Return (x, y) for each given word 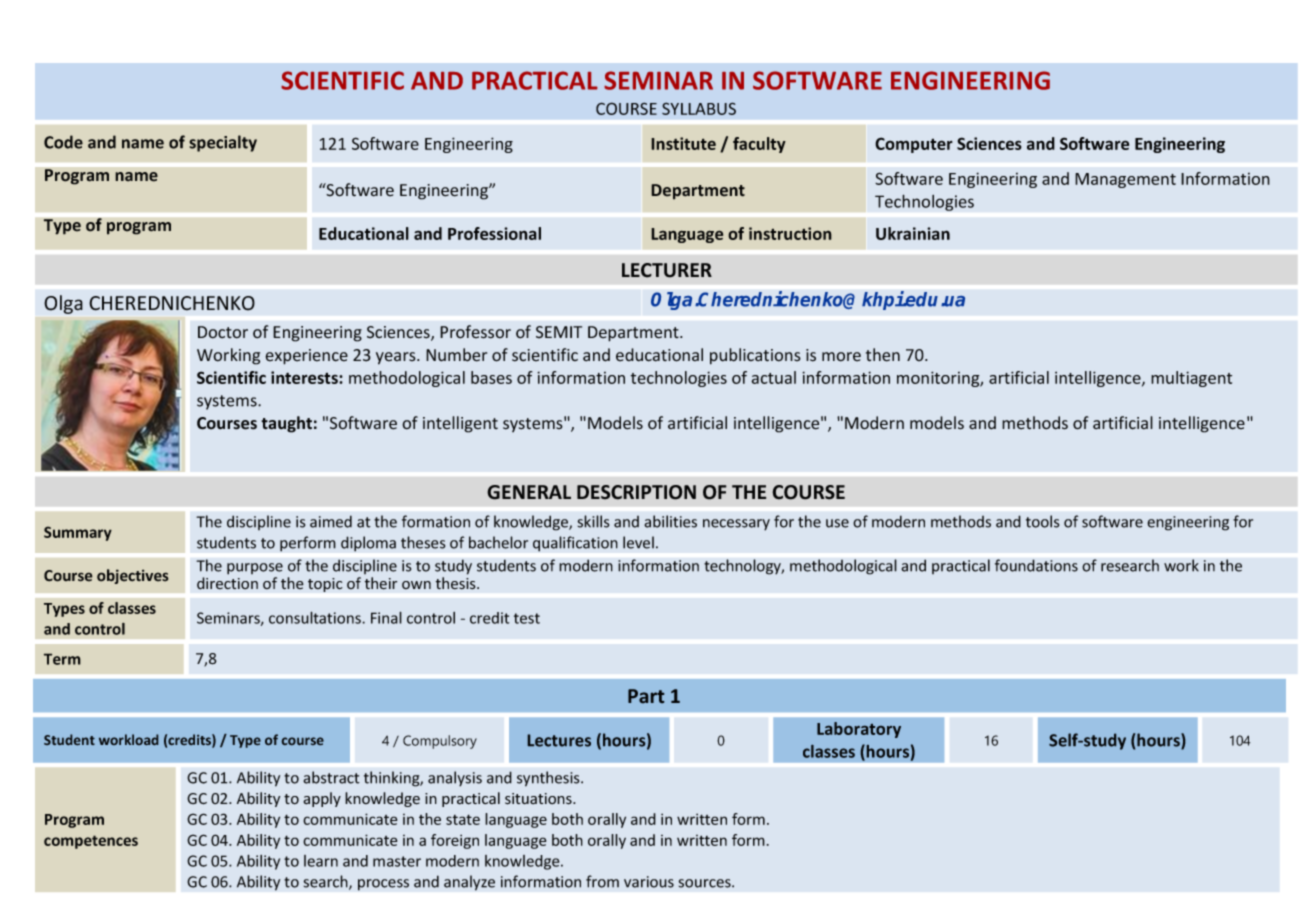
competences (91, 842)
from (602, 881)
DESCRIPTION (636, 492)
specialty (223, 143)
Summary (78, 533)
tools (1042, 521)
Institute (683, 143)
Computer (914, 145)
